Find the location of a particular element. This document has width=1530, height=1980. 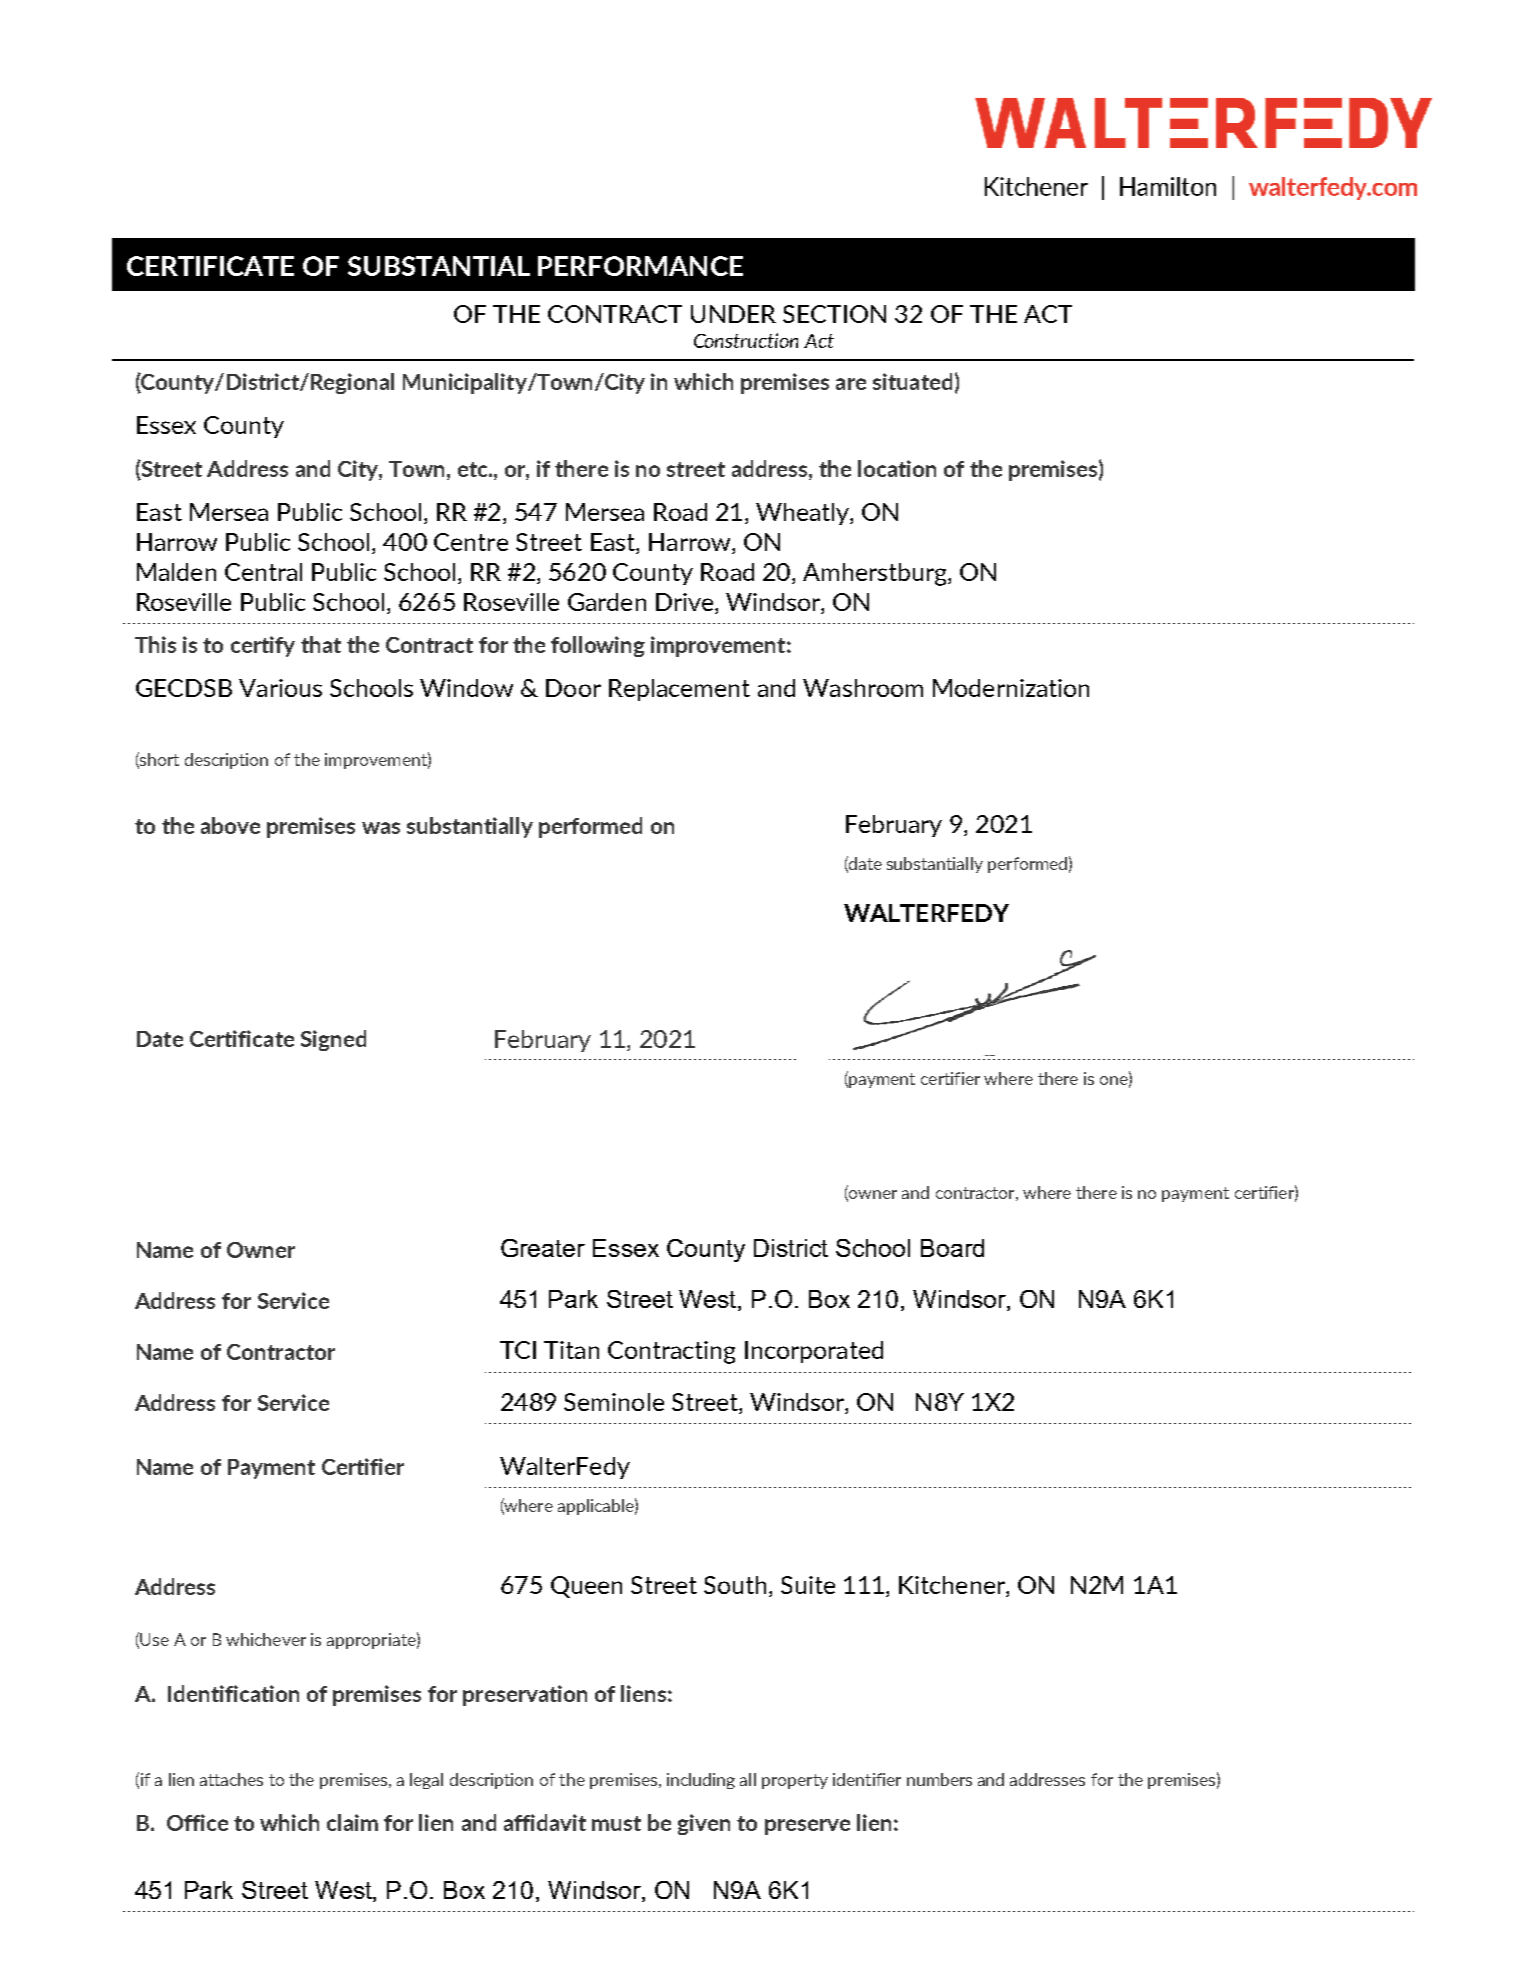

etc is located at coordinates (474, 469).
